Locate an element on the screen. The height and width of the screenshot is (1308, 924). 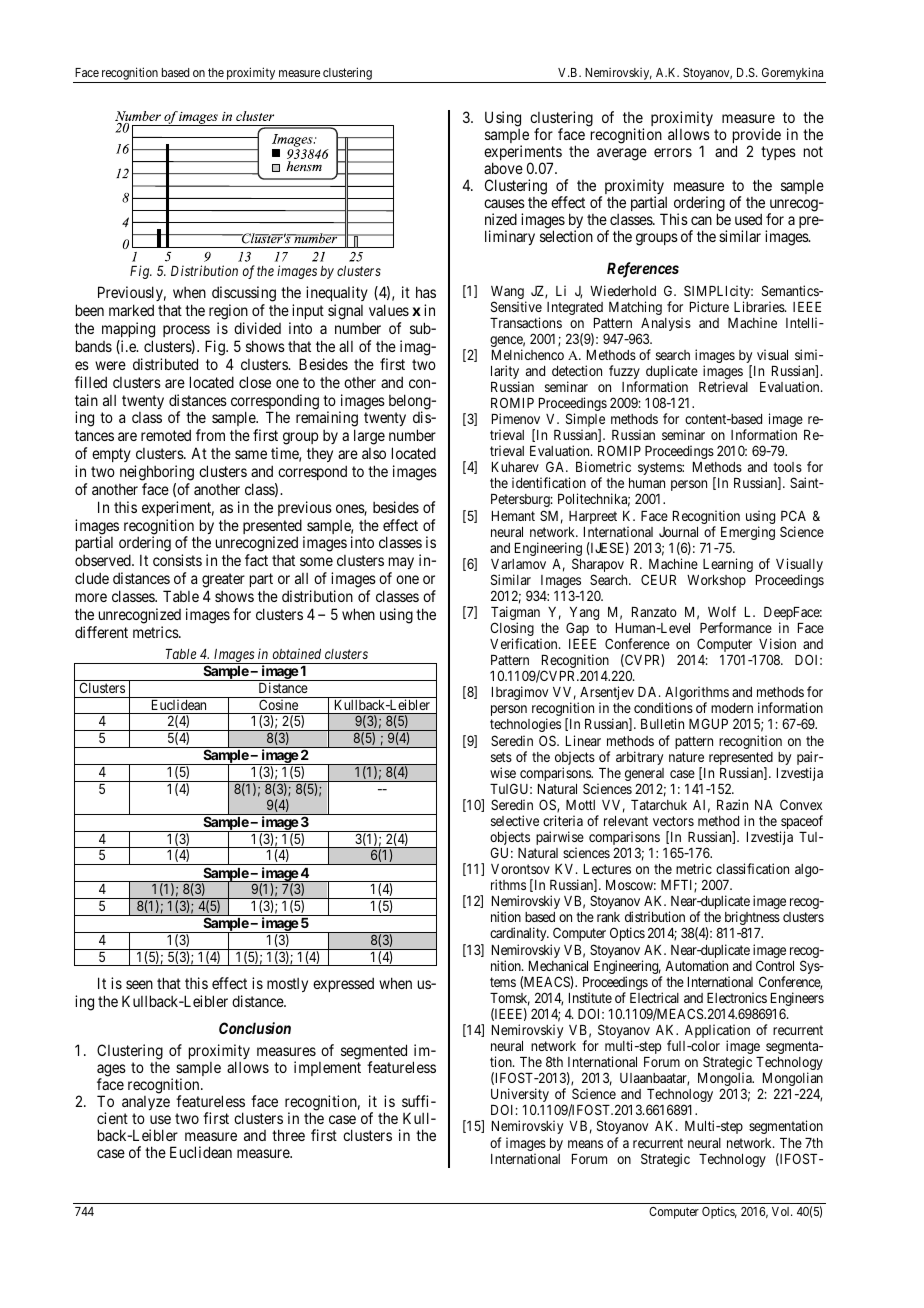
above is located at coordinates (503, 168).
